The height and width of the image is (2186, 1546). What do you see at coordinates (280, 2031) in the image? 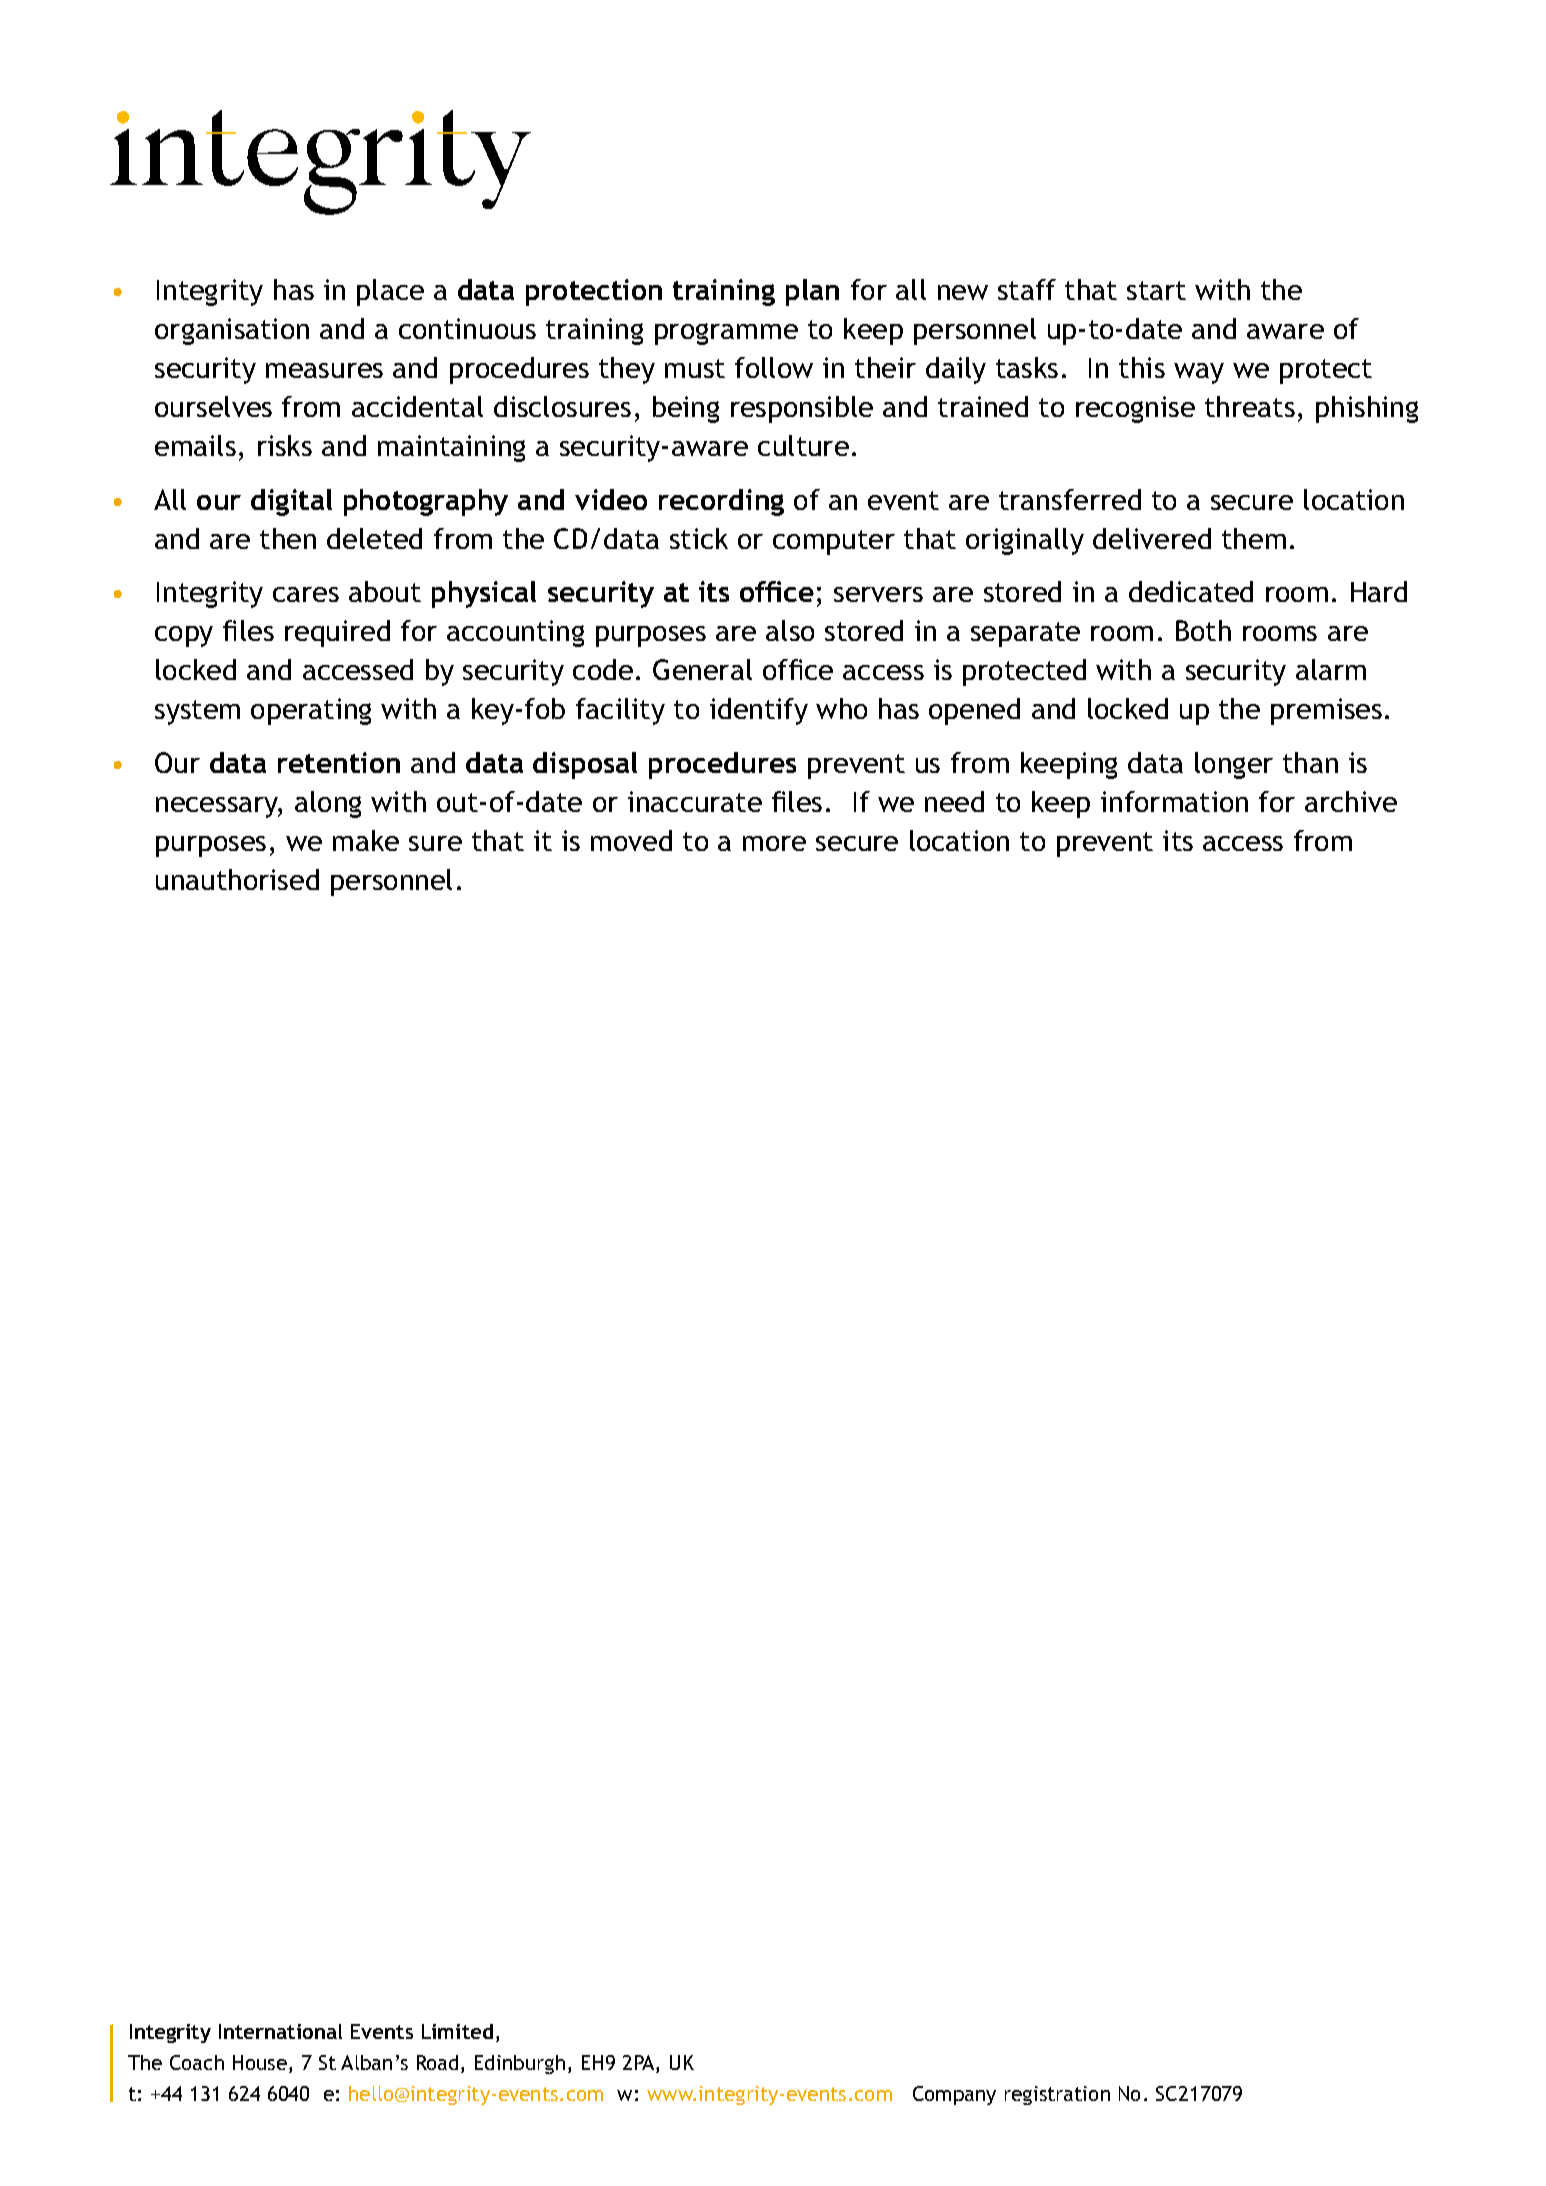
I see `International` at bounding box center [280, 2031].
